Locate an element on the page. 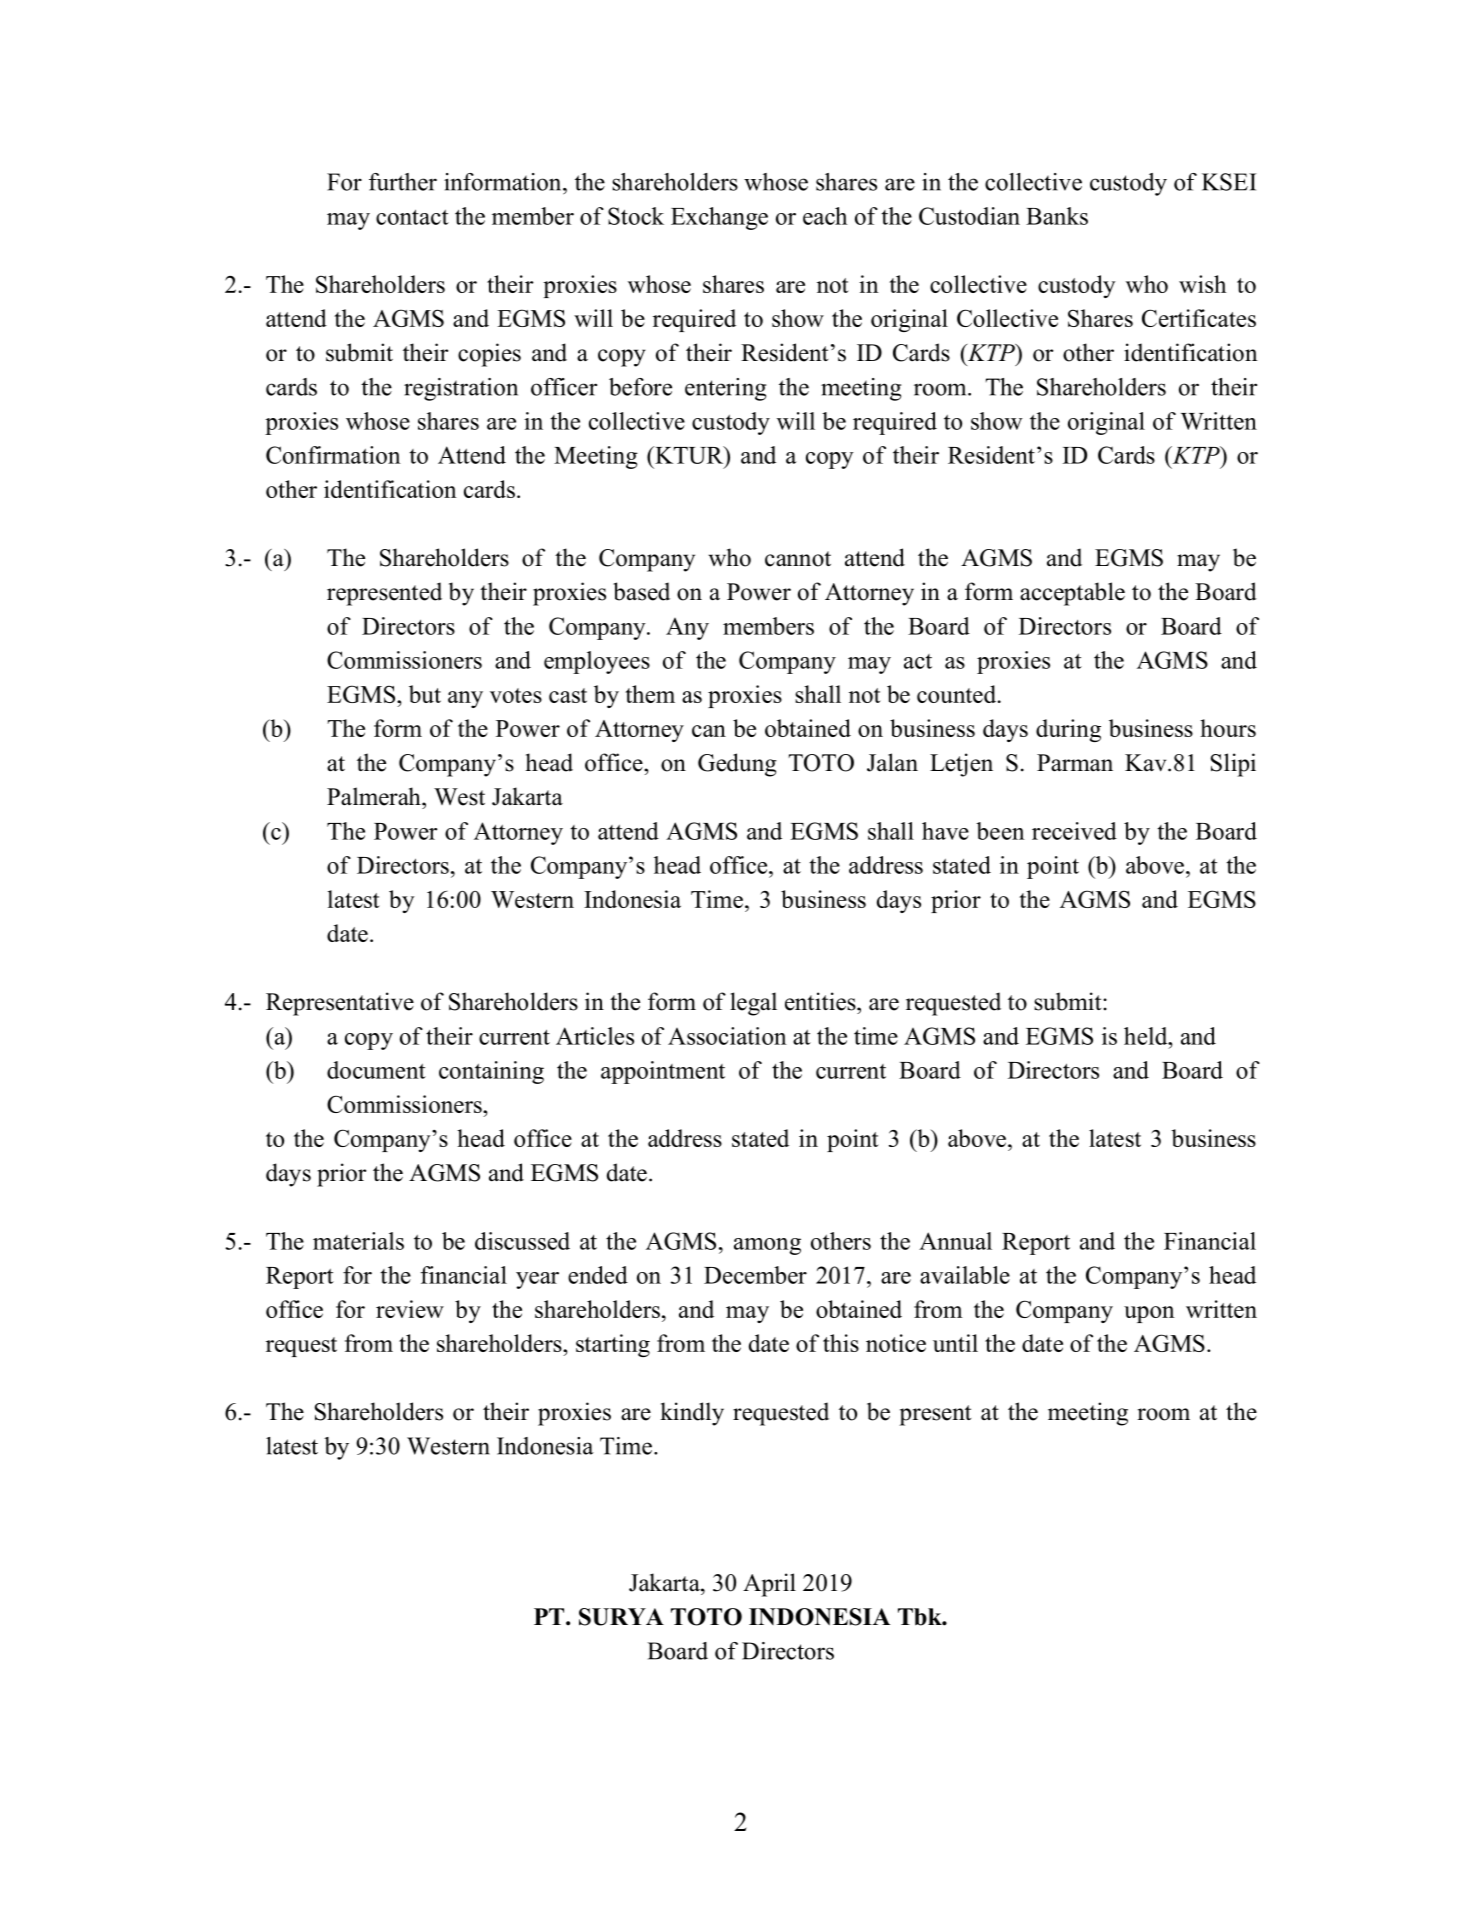 This page has width=1483, height=1919. discussed is located at coordinates (522, 1241).
